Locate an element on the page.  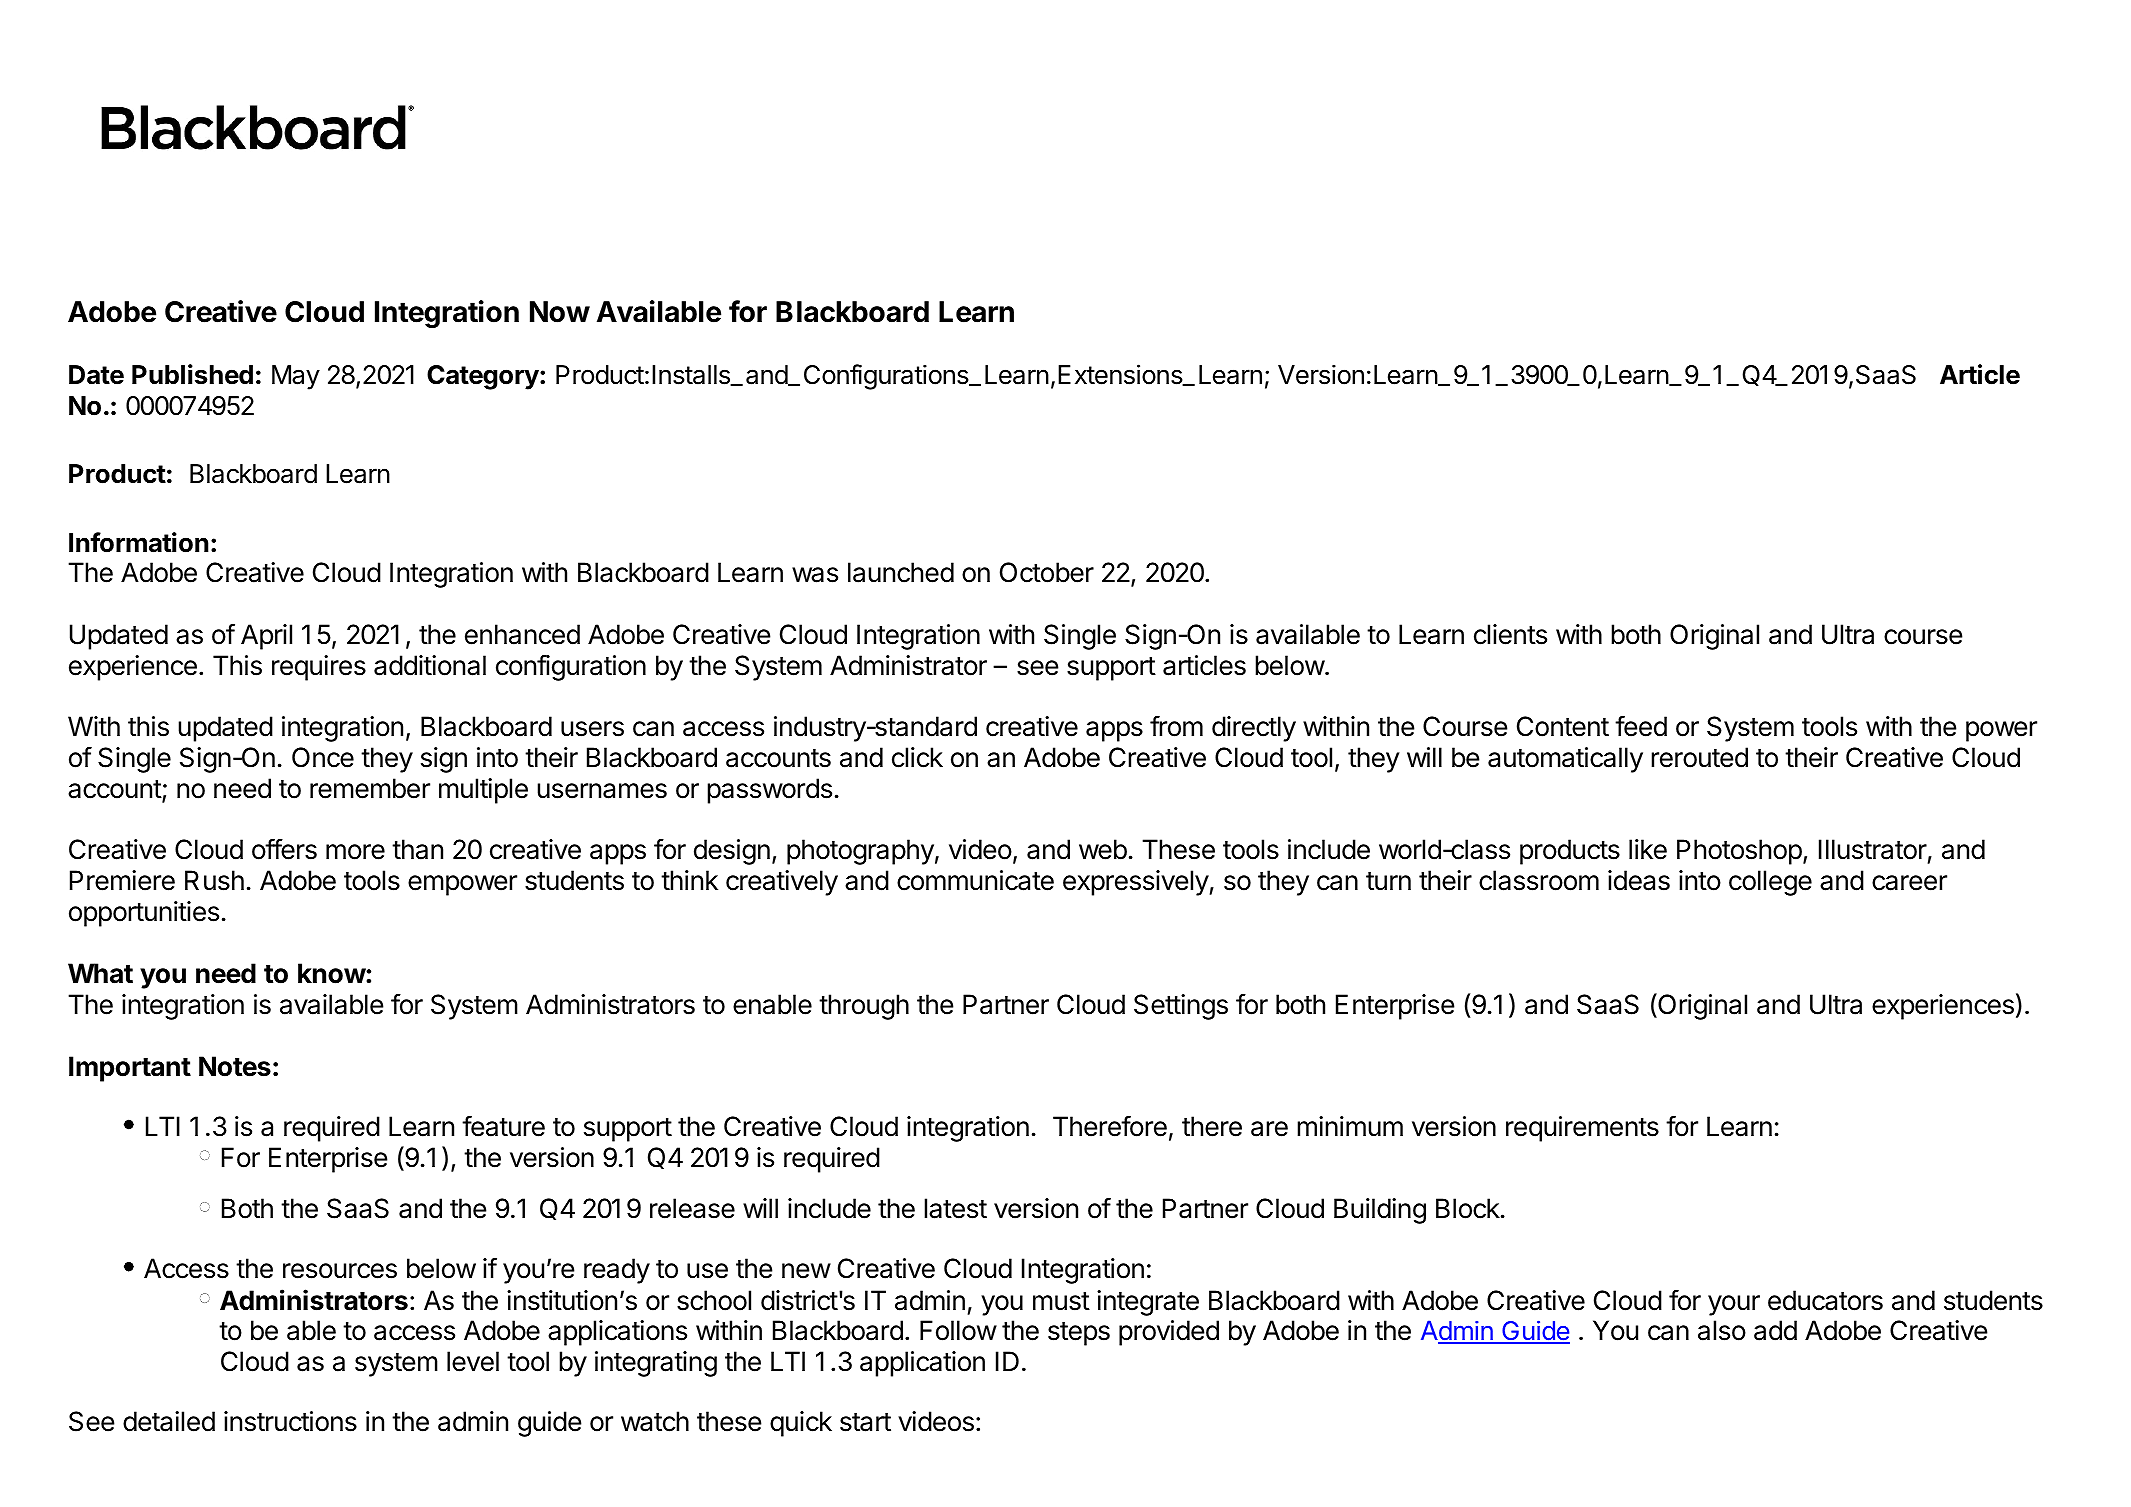
through is located at coordinates (864, 1007).
